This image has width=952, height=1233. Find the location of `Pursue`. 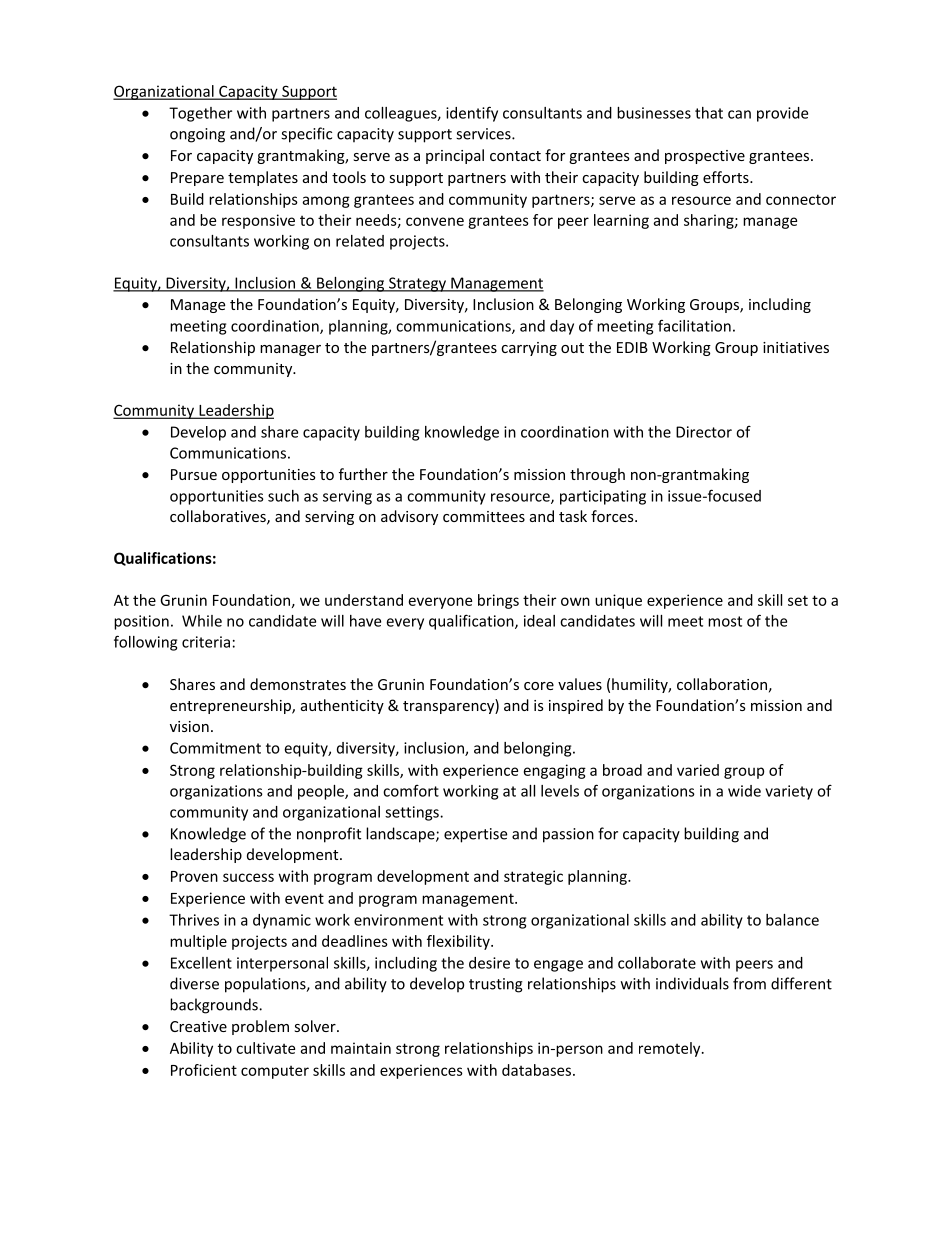

Pursue is located at coordinates (194, 474).
